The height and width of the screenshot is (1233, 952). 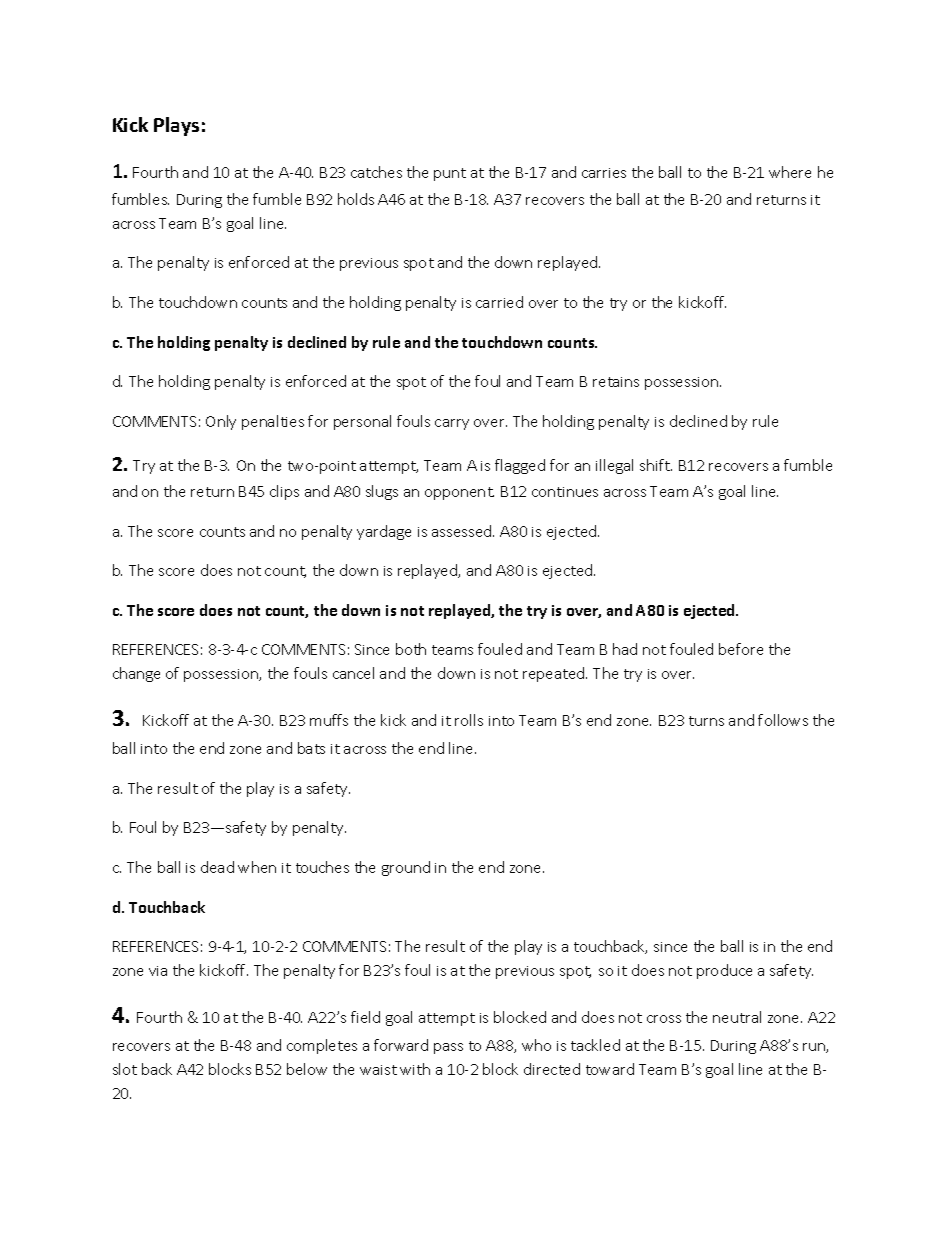 I want to click on where, so click(x=790, y=172).
